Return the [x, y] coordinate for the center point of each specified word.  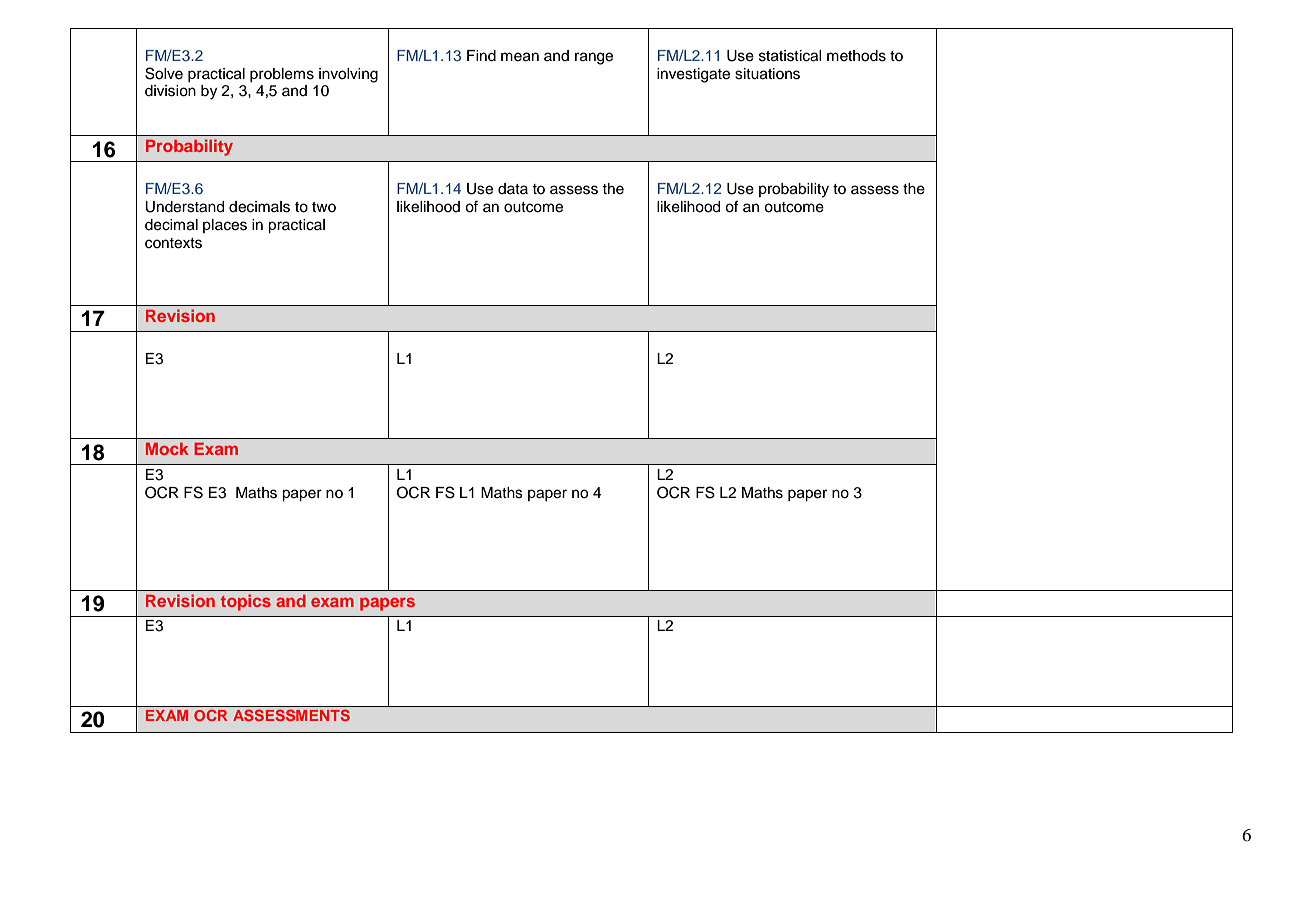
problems [282, 75]
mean [520, 57]
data [513, 188]
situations [767, 74]
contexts [173, 243]
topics [246, 602]
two [324, 207]
